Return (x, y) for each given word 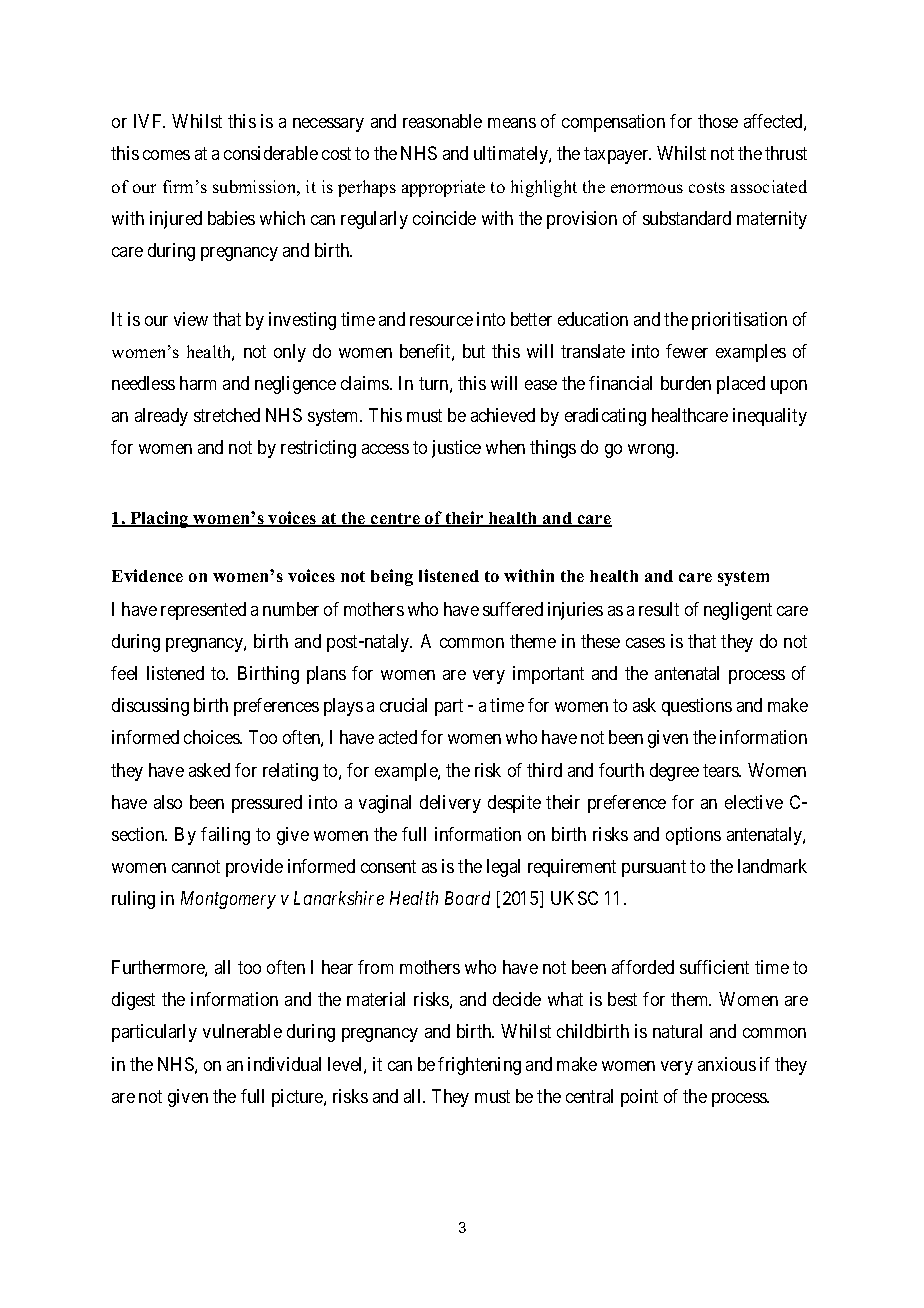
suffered (513, 609)
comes (166, 155)
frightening (479, 1066)
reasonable (442, 121)
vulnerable (242, 1031)
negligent (738, 611)
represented (203, 611)
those (718, 121)
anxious (727, 1064)
